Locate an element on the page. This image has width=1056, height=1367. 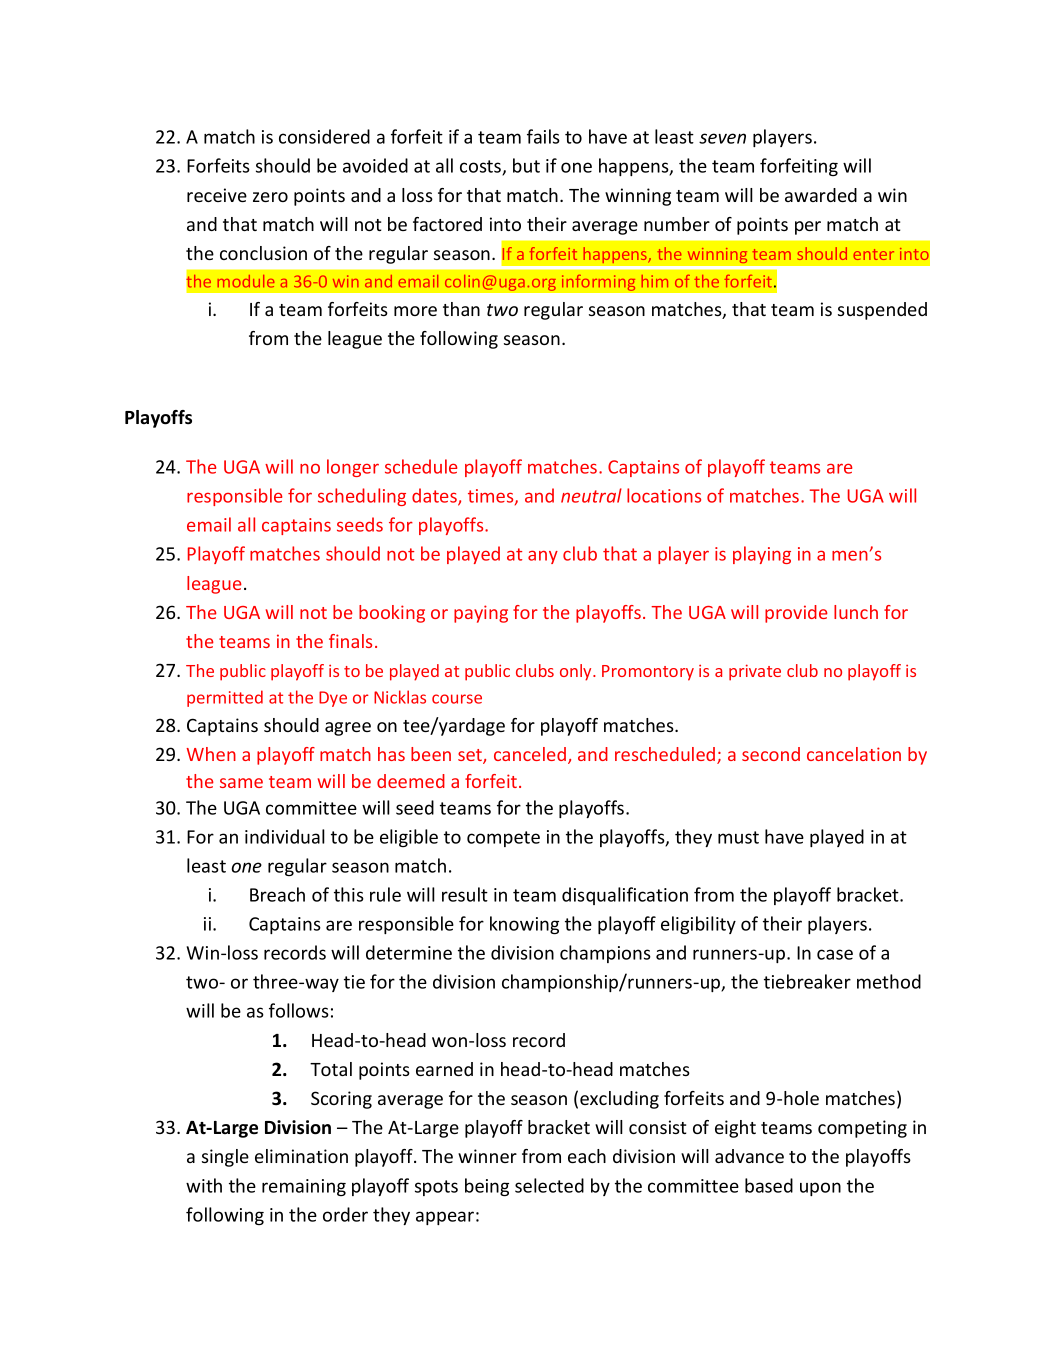
selected is located at coordinates (549, 1185).
